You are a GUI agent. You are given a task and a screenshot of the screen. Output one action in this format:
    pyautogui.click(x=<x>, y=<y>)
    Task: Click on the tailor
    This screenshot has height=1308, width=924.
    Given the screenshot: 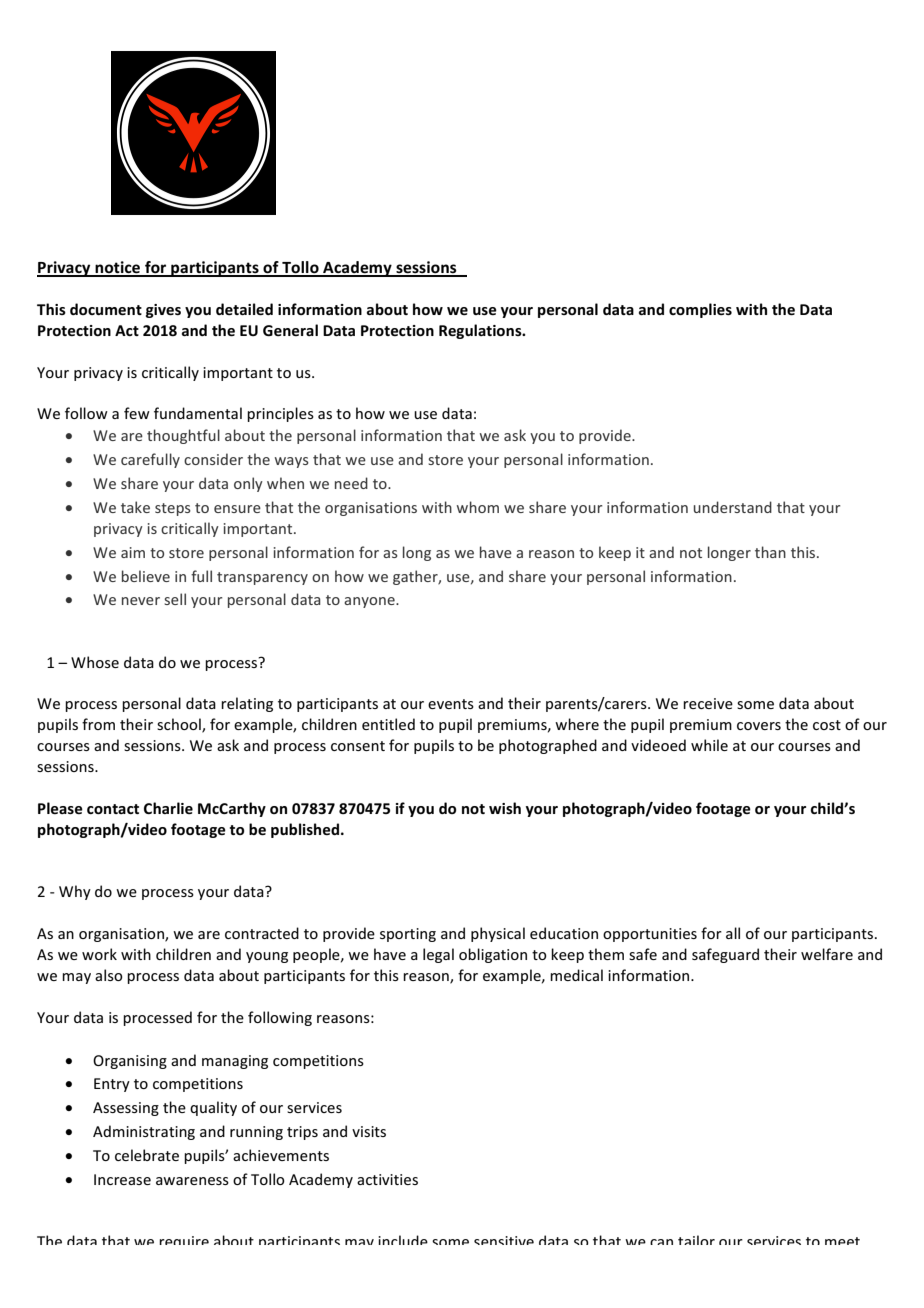 What is the action you would take?
    pyautogui.click(x=696, y=1240)
